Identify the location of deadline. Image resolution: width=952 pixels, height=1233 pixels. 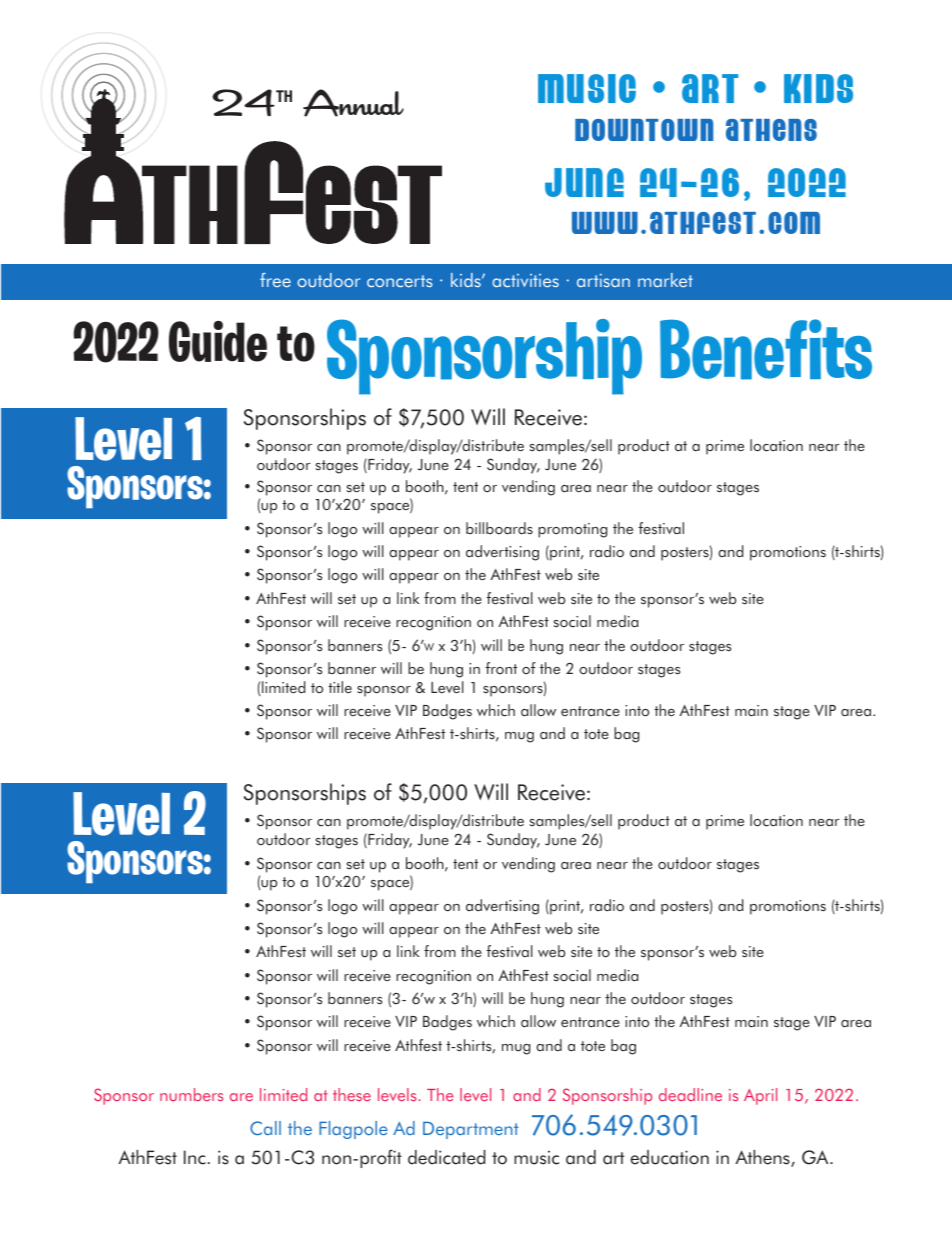
(690, 1094).
